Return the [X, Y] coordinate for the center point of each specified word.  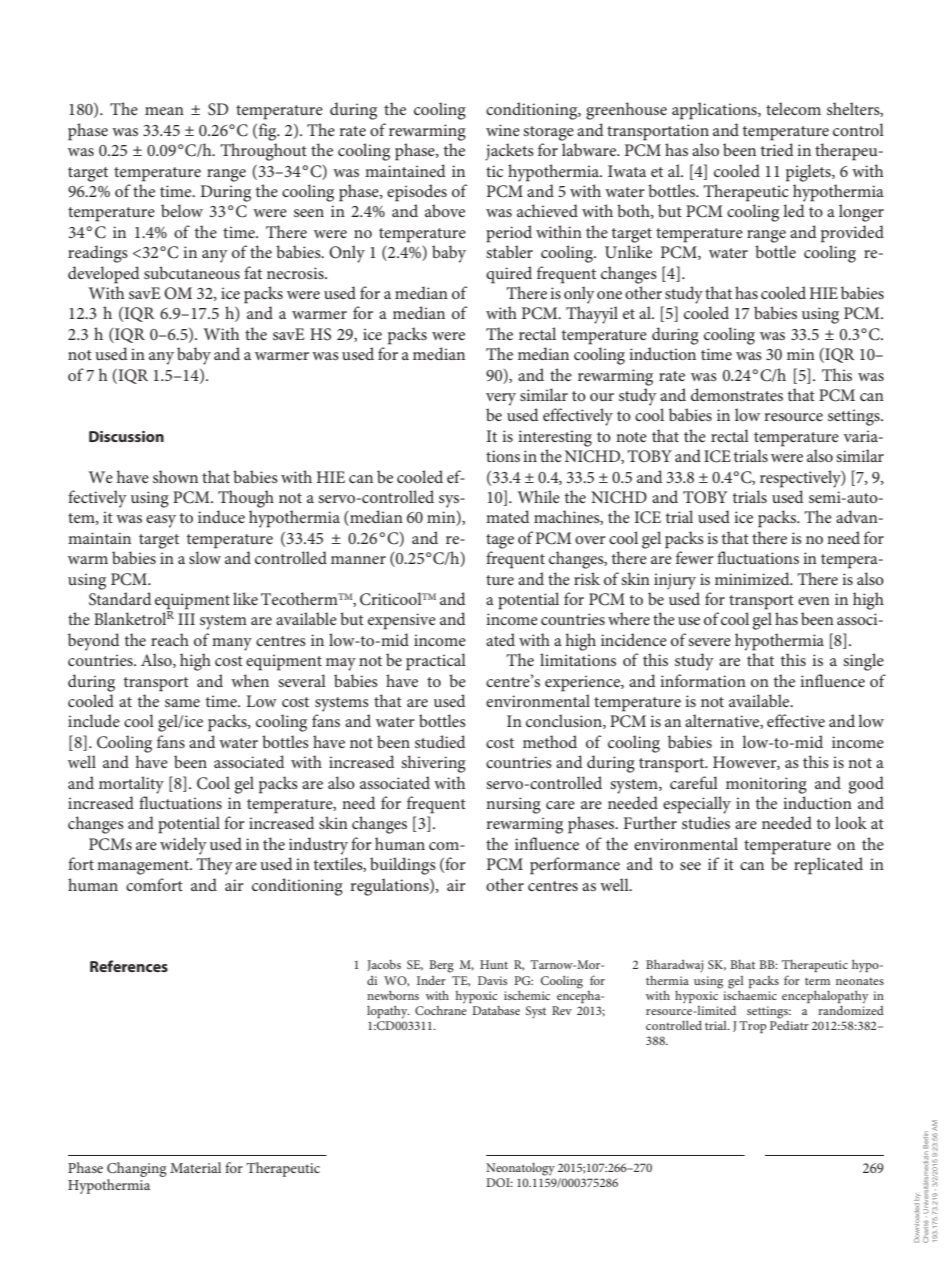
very [501, 399]
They [214, 866]
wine [503, 130]
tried [777, 149]
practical [436, 662]
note [631, 437]
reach [170, 639]
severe [709, 642]
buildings [403, 866]
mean [164, 111]
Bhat [742, 964]
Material [195, 1167]
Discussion [126, 436]
